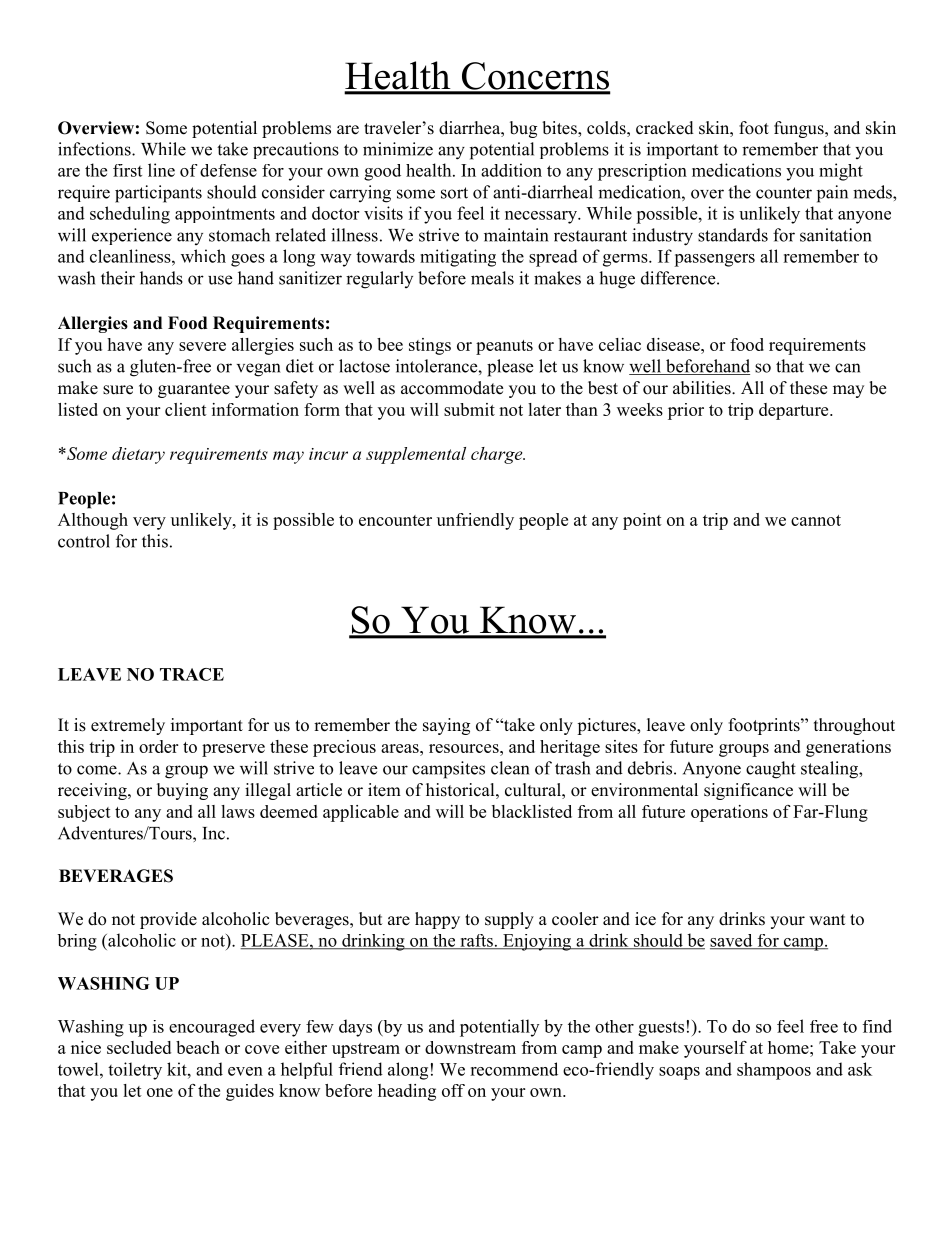 The image size is (952, 1233). What do you see at coordinates (729, 813) in the screenshot?
I see `operations` at bounding box center [729, 813].
